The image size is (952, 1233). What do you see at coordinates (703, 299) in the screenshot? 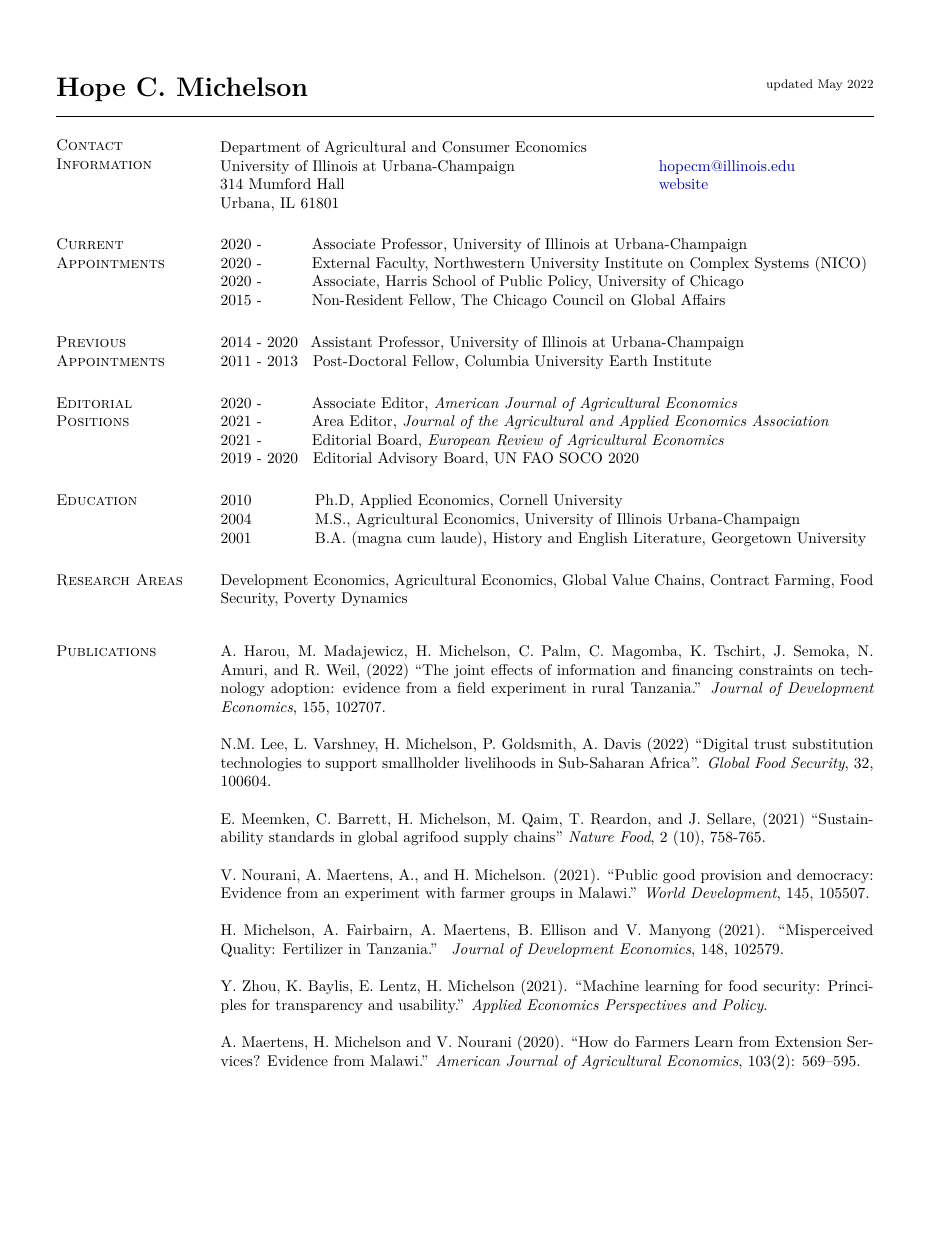
I see `Affairs` at bounding box center [703, 299].
